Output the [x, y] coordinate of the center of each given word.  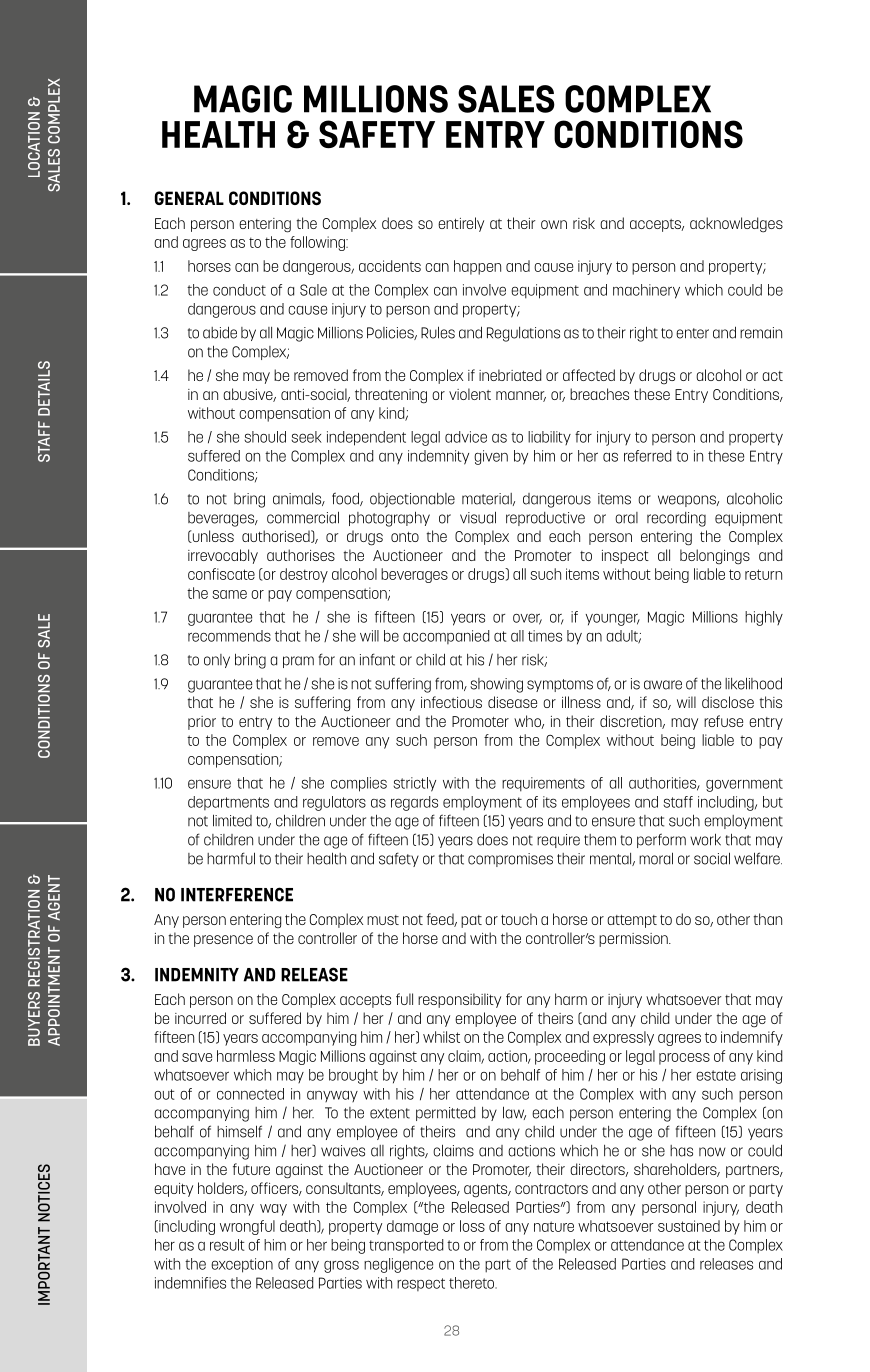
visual [478, 517]
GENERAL [189, 198]
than [767, 919]
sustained [689, 1226]
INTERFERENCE [237, 894]
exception [242, 1265]
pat [471, 921]
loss [472, 1226]
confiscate [221, 574]
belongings [715, 557]
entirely [461, 224]
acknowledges [736, 225]
